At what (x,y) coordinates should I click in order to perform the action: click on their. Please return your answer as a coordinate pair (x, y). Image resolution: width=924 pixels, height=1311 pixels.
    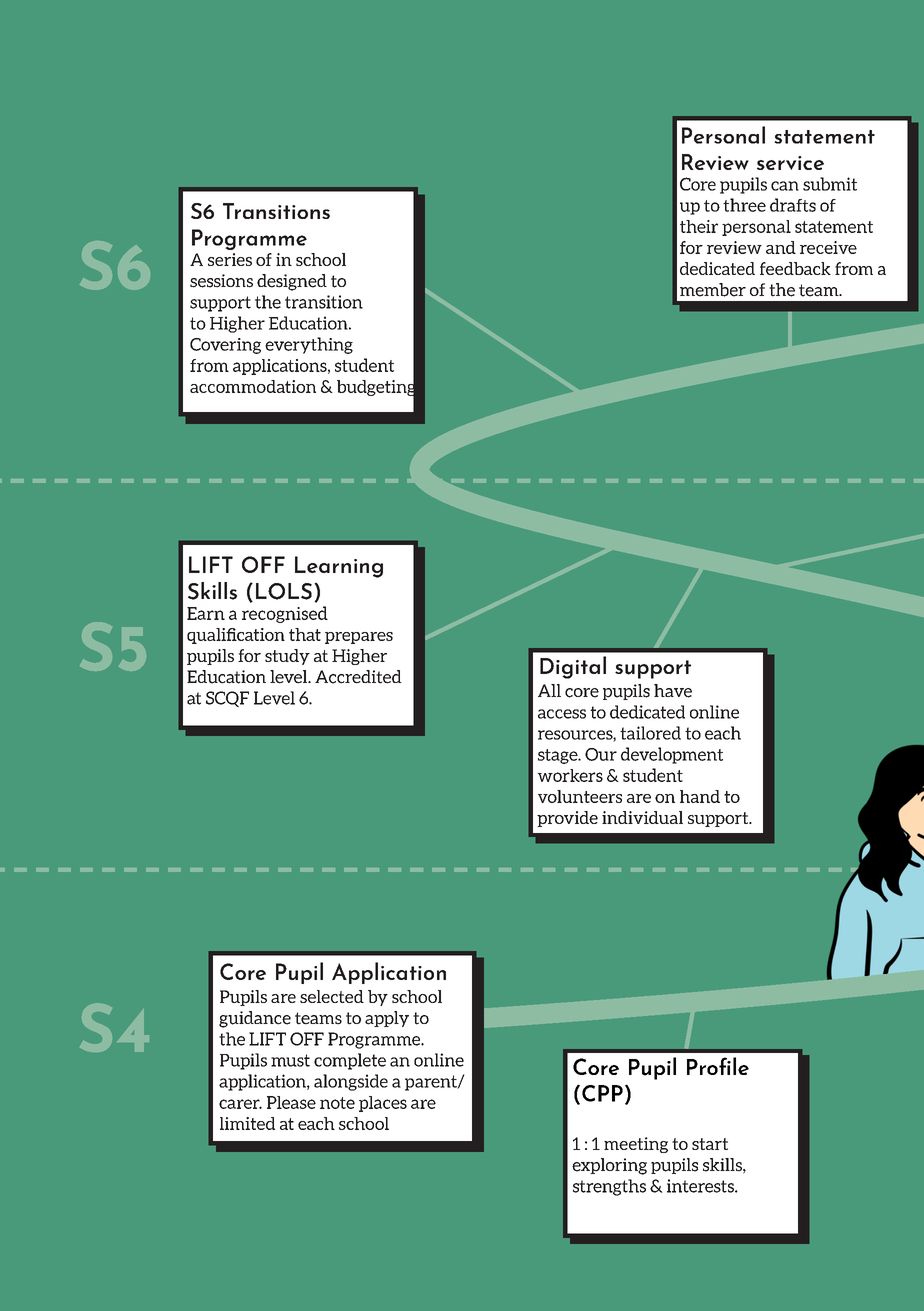
    Looking at the image, I should click on (699, 226).
